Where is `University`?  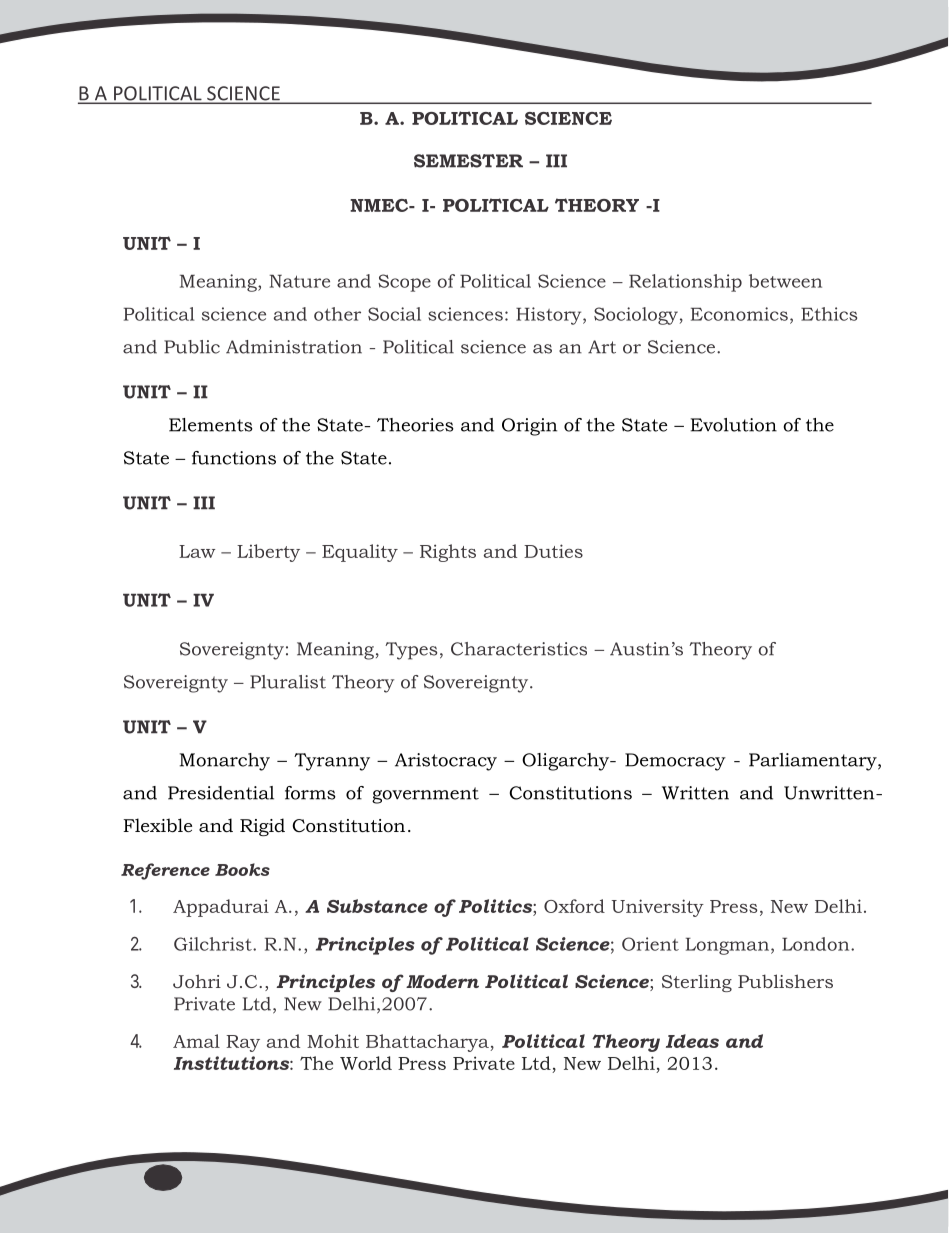
University is located at coordinates (658, 908).
